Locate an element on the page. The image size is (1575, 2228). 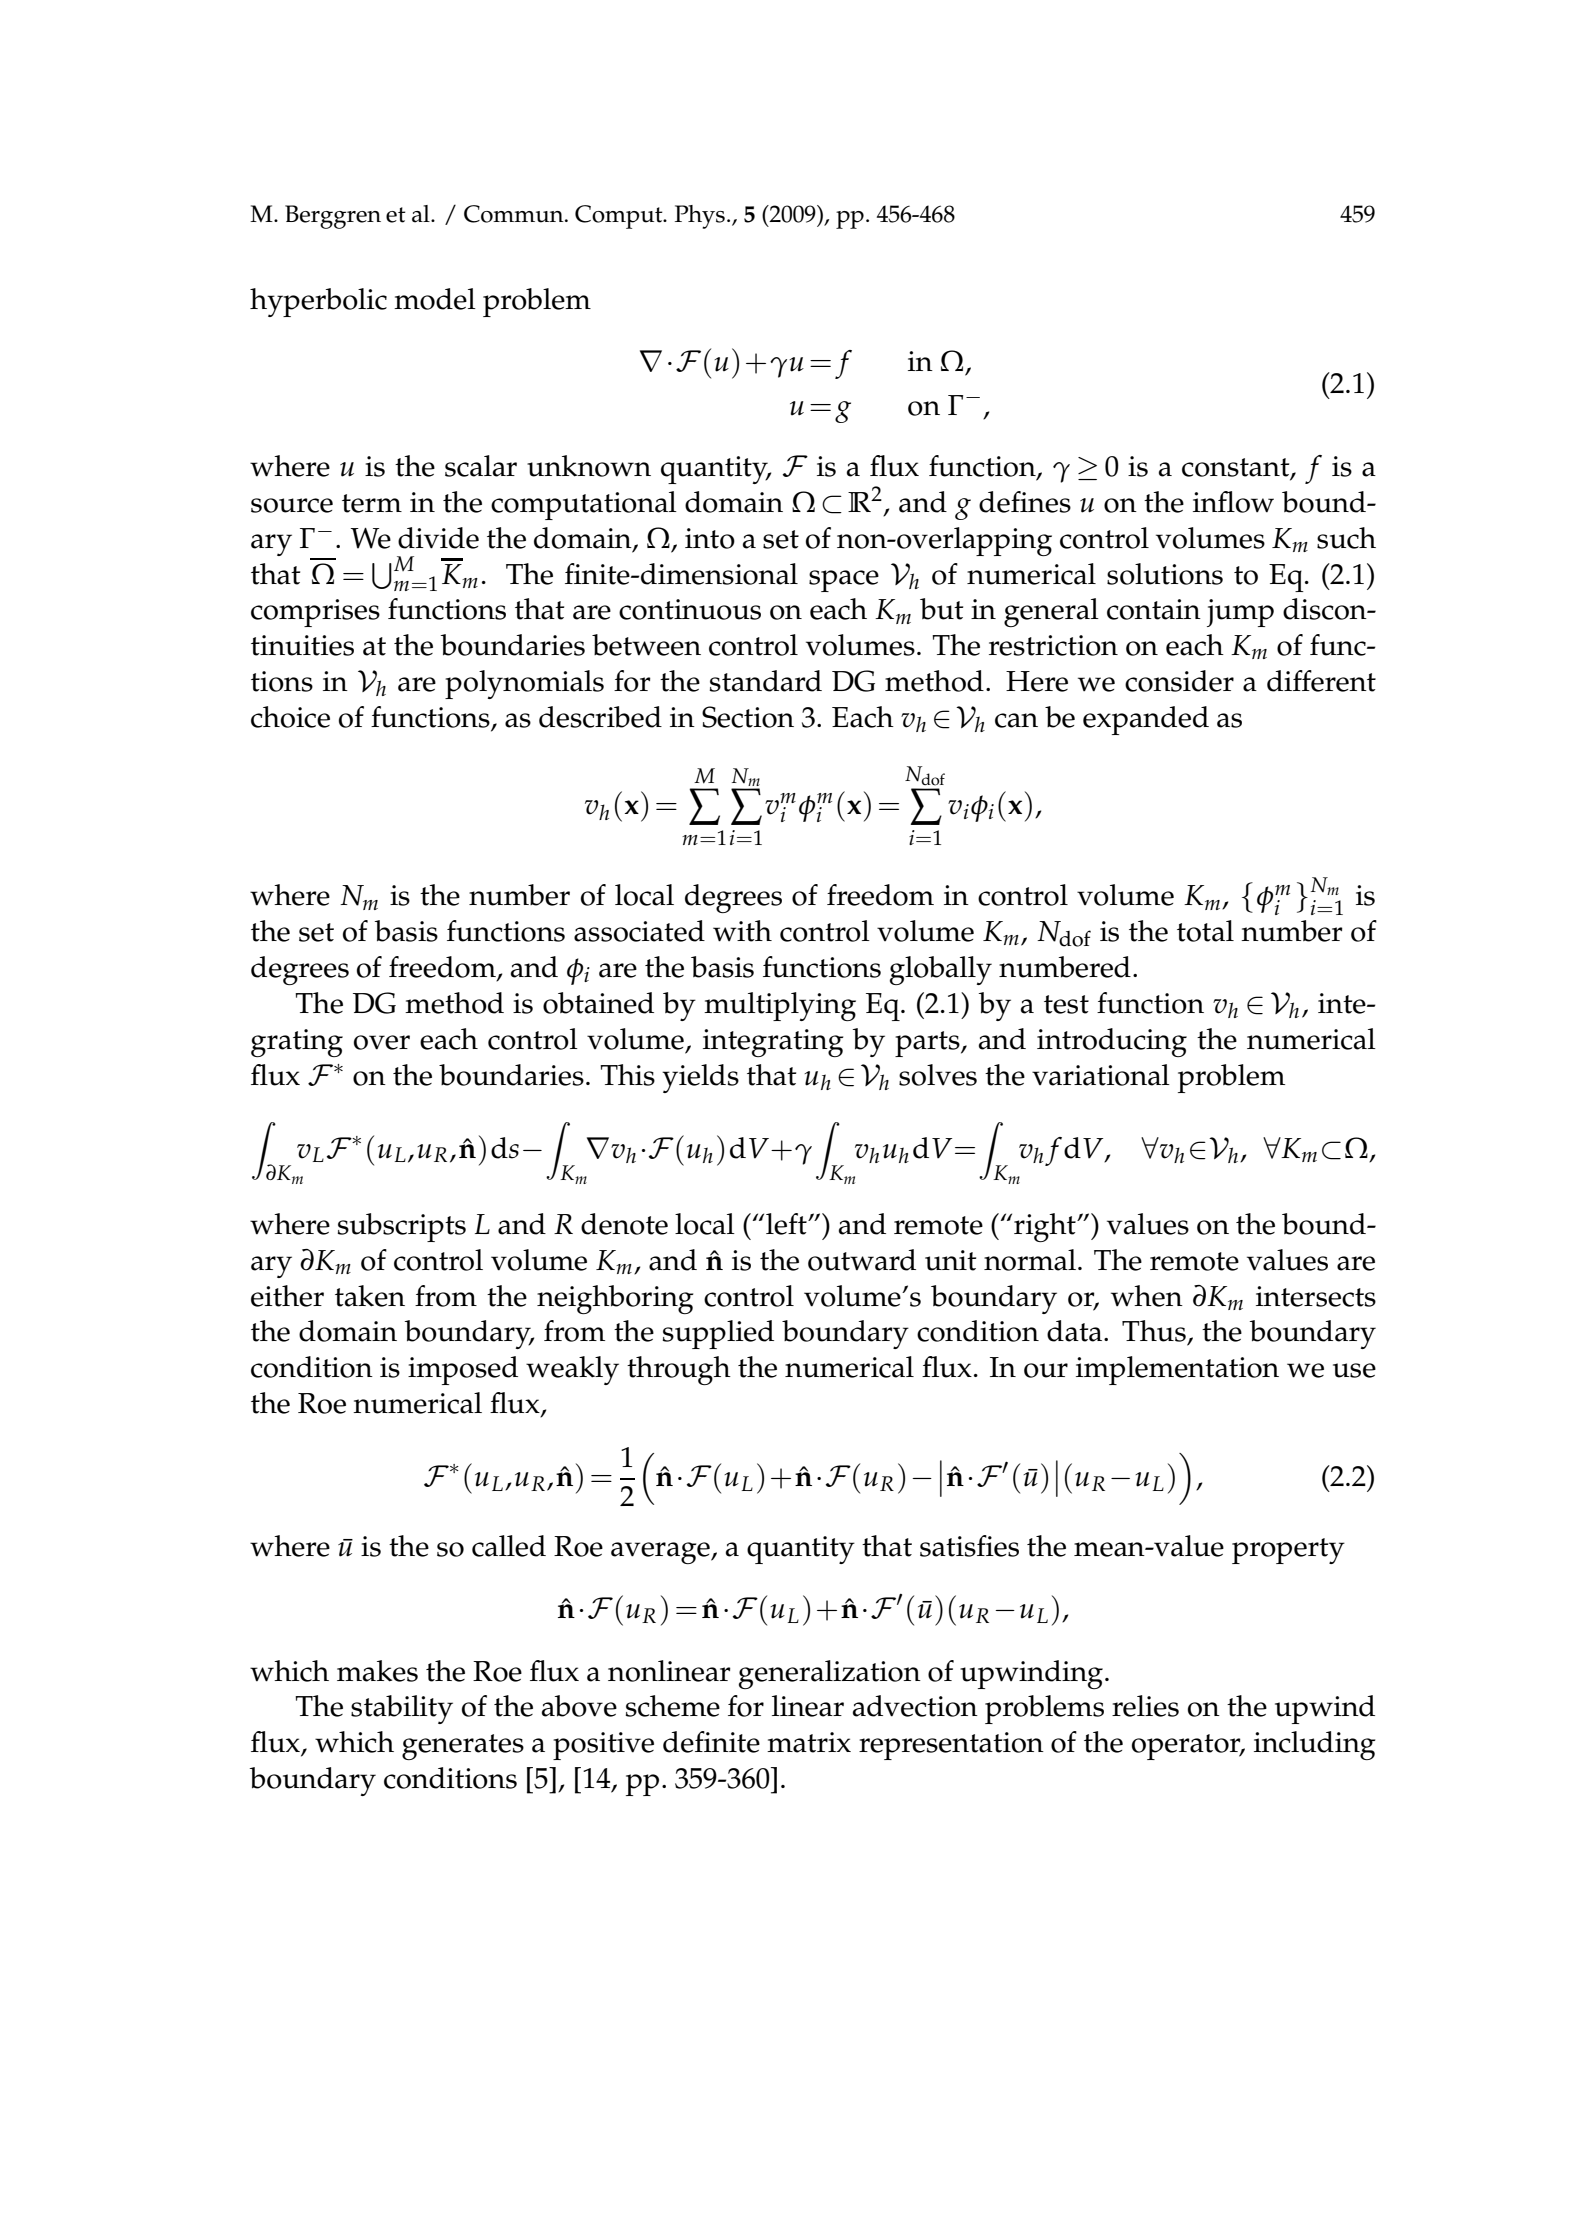
matrix is located at coordinates (809, 1742).
